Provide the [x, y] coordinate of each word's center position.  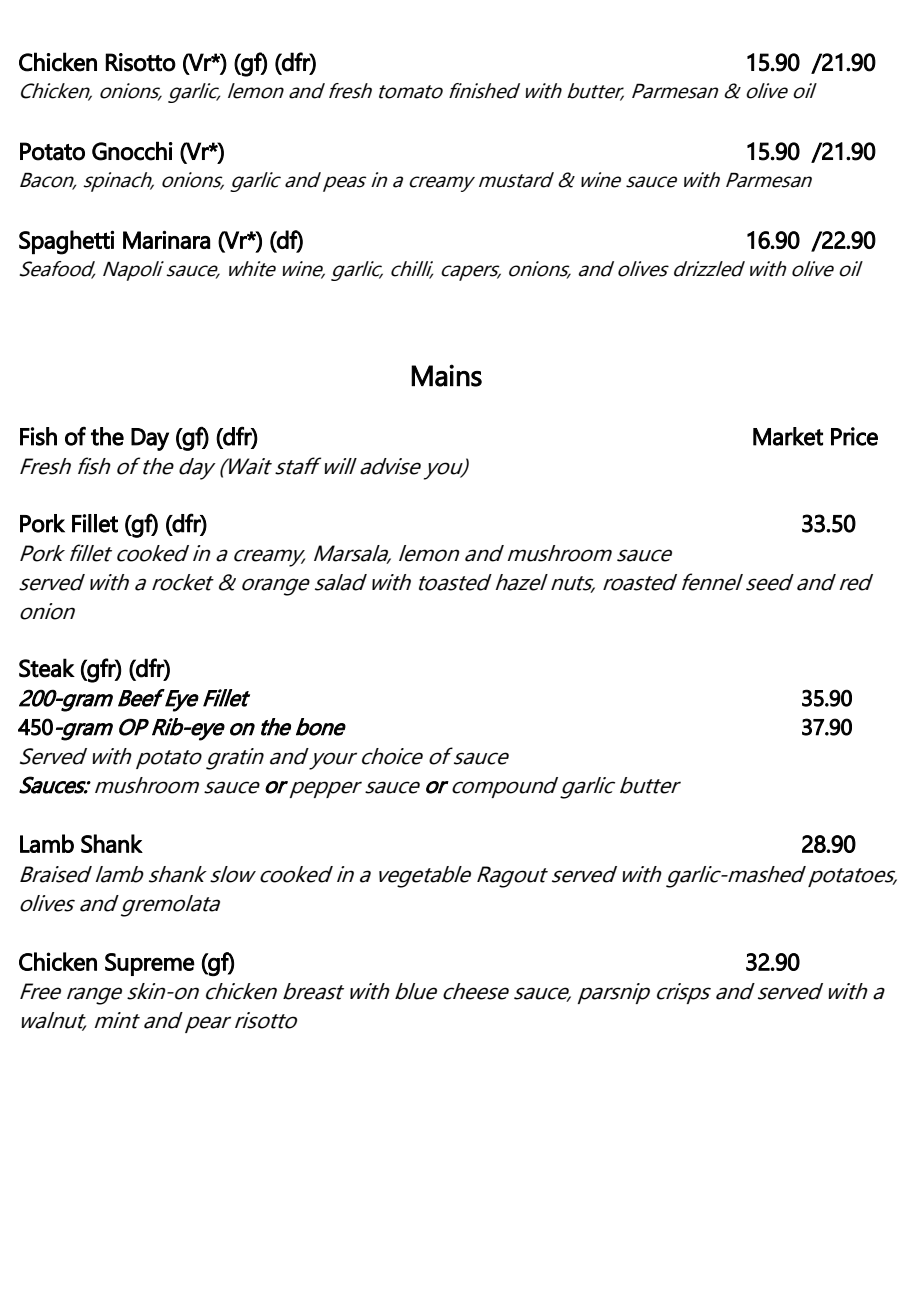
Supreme [150, 964]
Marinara [166, 239]
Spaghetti [66, 242]
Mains [446, 375]
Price [854, 436]
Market [788, 436]
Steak [47, 668]
